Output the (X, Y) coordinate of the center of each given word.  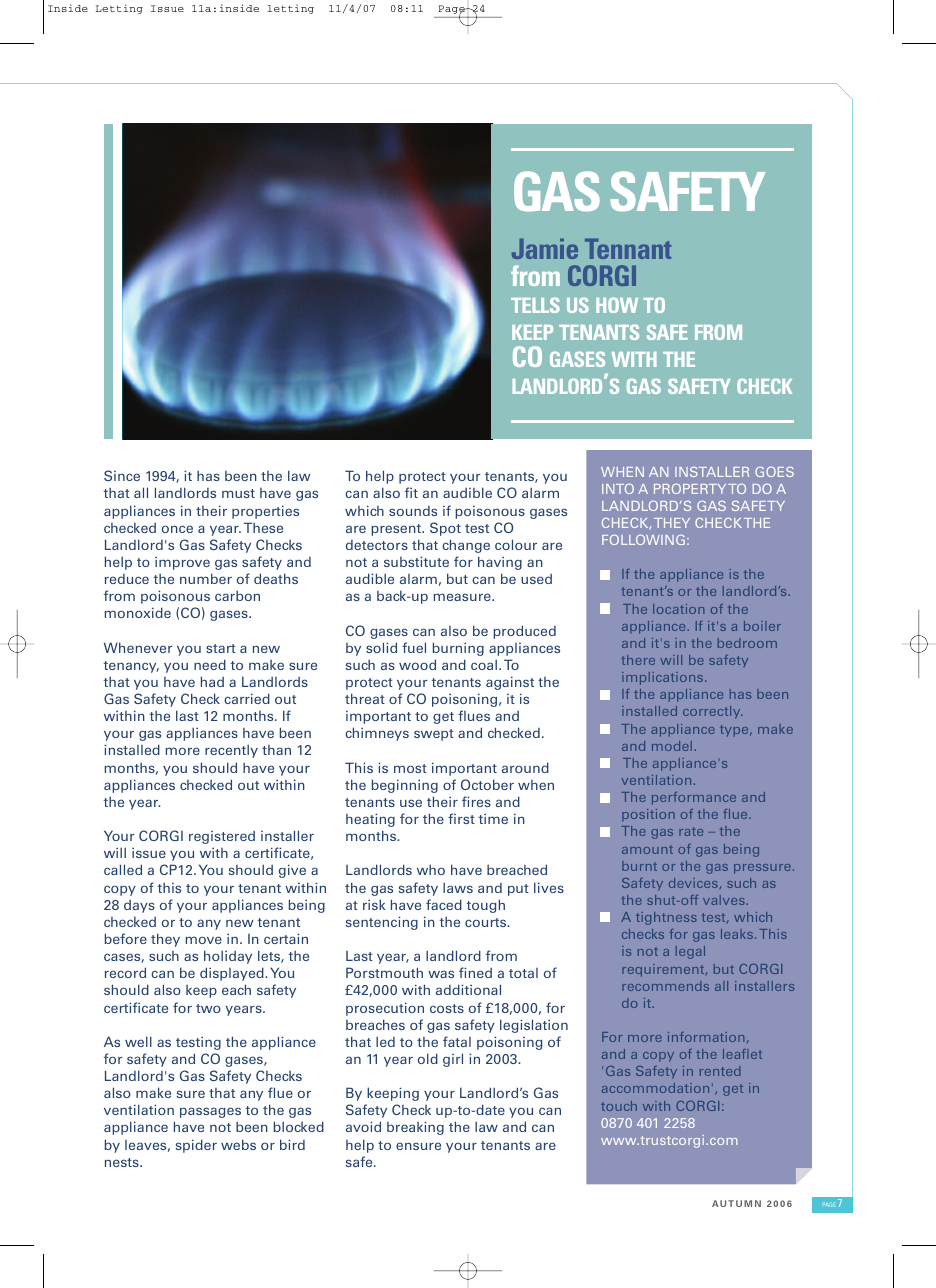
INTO (618, 488)
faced (444, 904)
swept (434, 735)
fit (411, 492)
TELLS (535, 305)
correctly (712, 712)
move (204, 940)
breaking (415, 1128)
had (212, 681)
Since (122, 475)
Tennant (628, 248)
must (238, 493)
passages (210, 1112)
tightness (666, 918)
